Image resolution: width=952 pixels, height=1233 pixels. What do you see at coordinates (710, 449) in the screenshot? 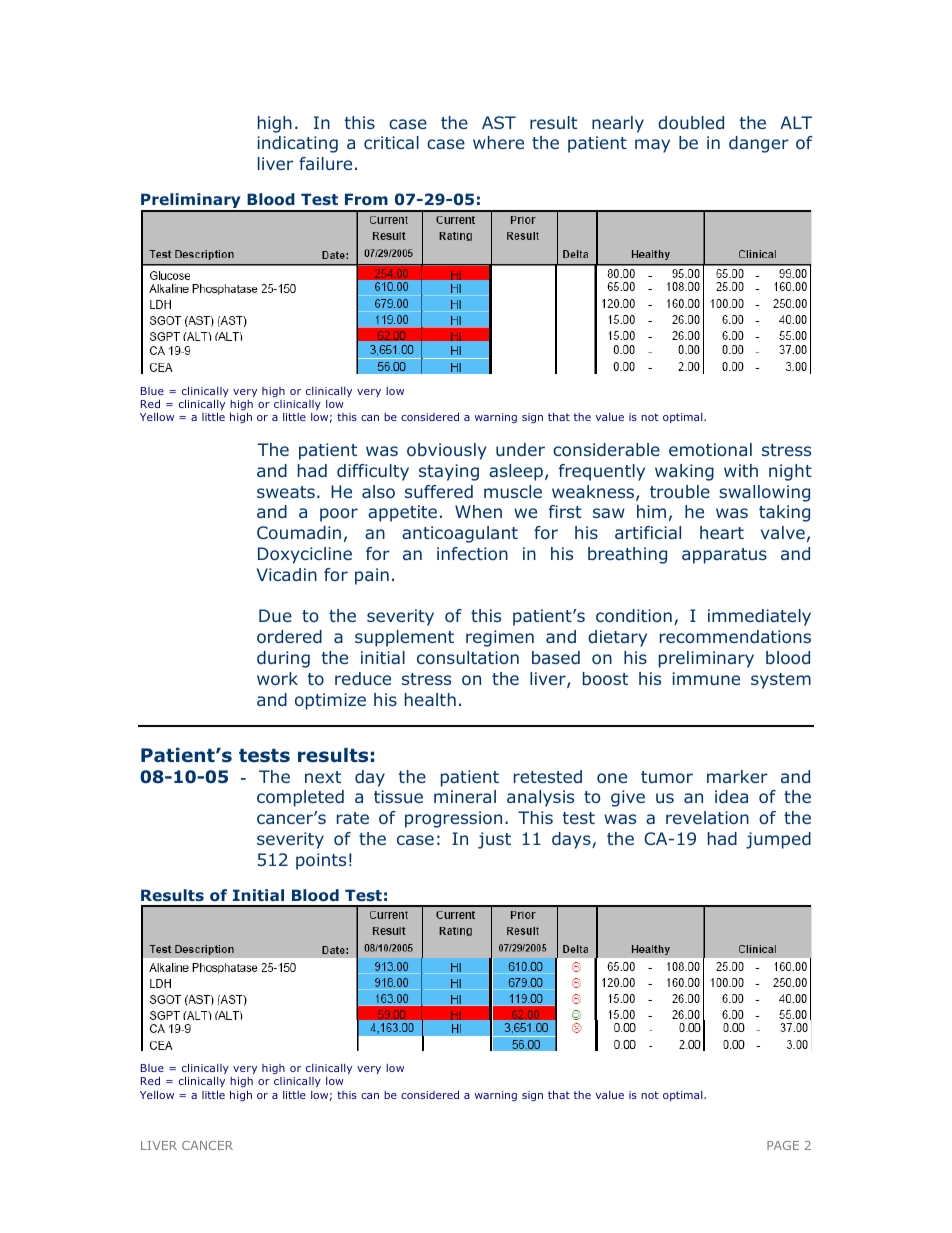
I see `emotional` at bounding box center [710, 449].
